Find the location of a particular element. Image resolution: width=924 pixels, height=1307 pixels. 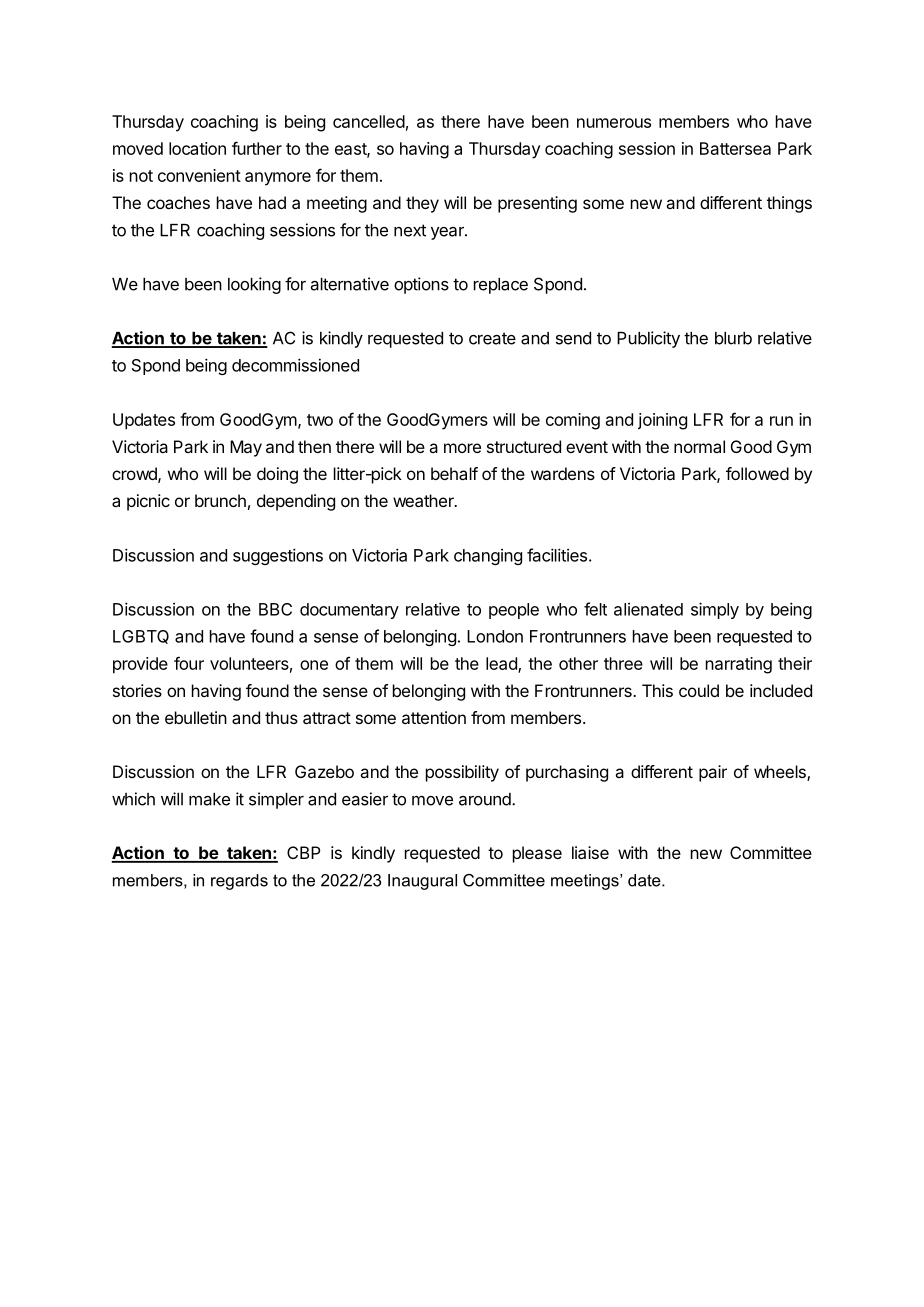

cancelled is located at coordinates (369, 121).
